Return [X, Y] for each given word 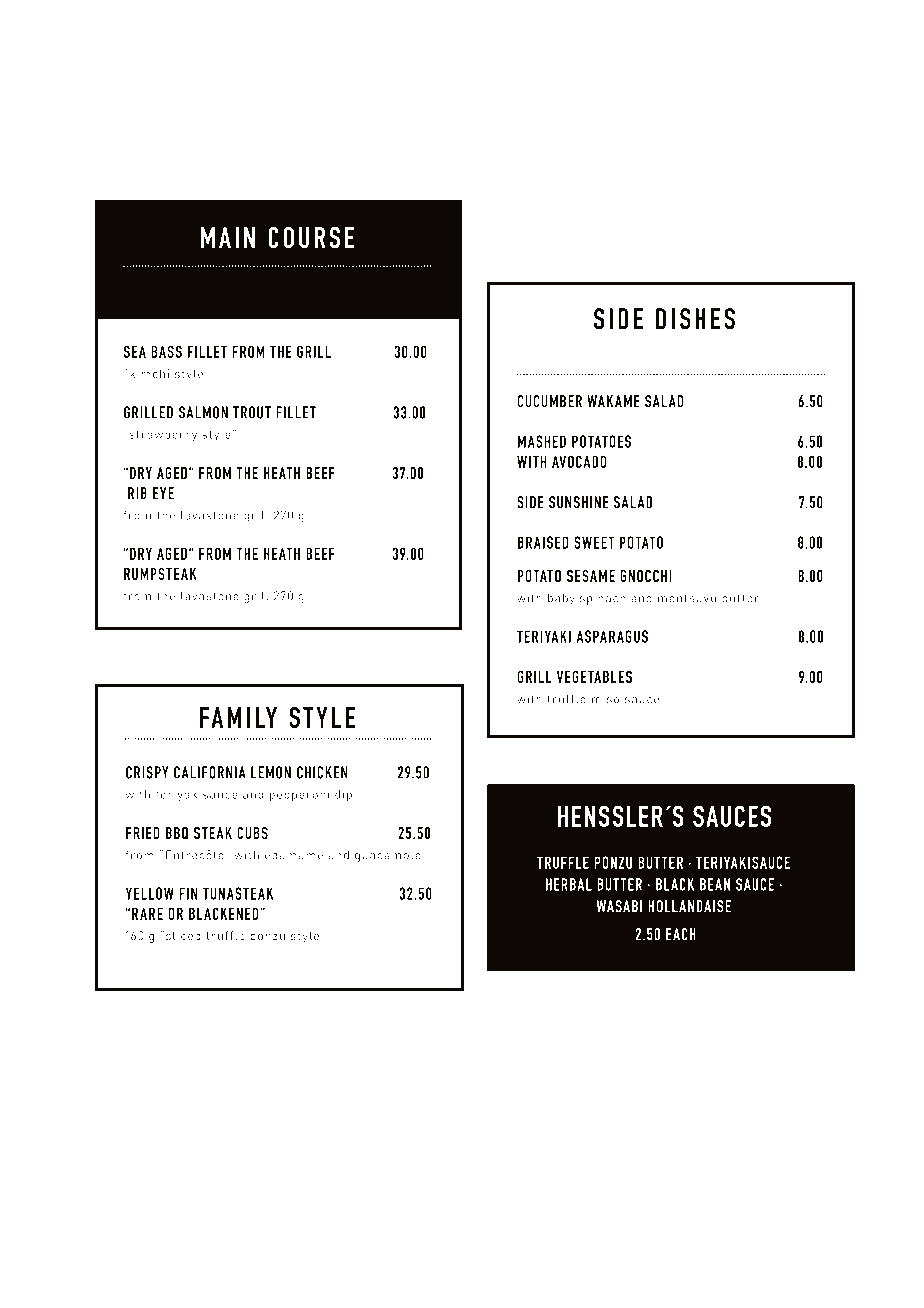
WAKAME [613, 401]
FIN [188, 893]
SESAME [591, 575]
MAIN [228, 237]
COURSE [311, 237]
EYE [163, 493]
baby [561, 599]
